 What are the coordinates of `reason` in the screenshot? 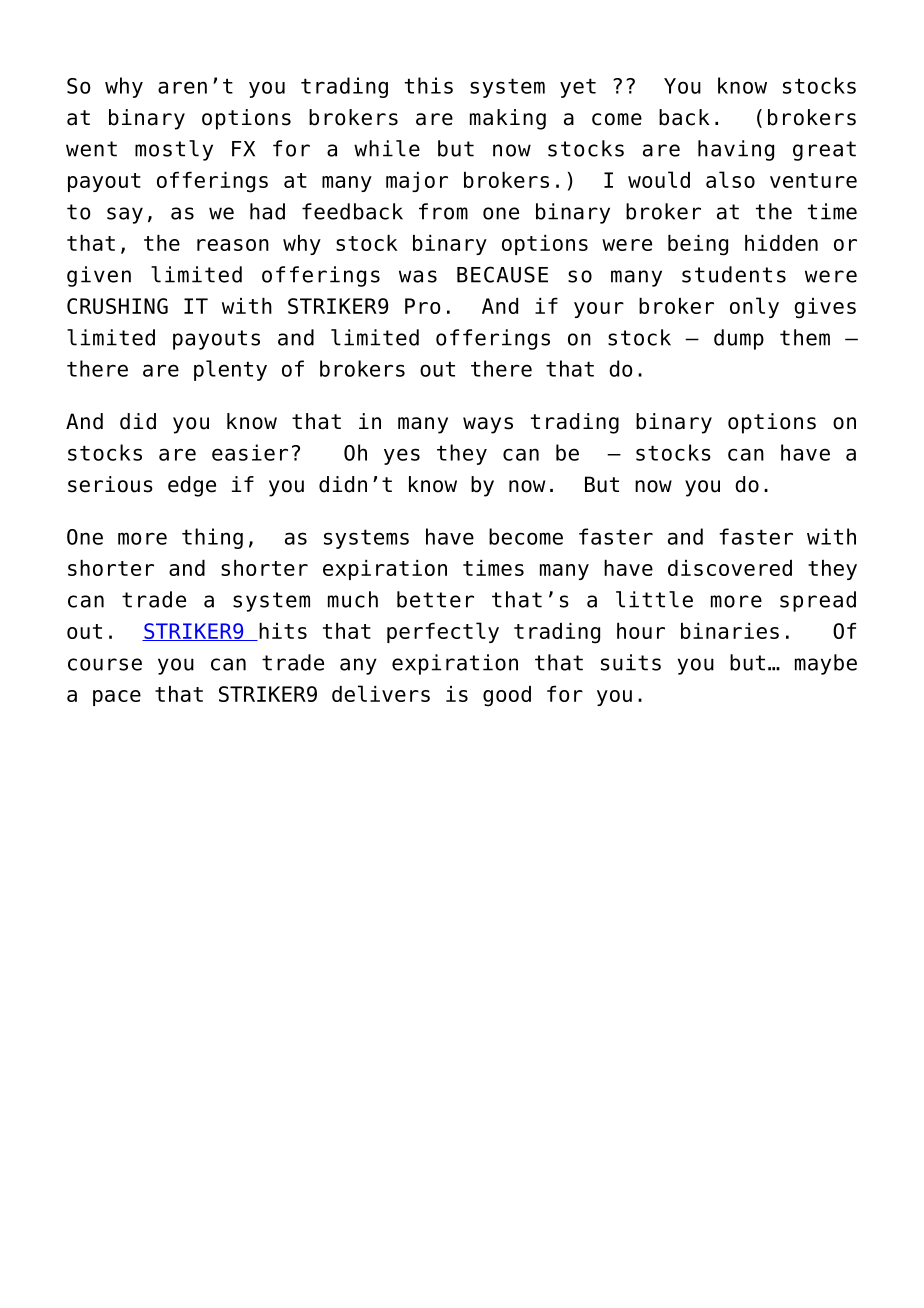 It's located at (233, 245).
